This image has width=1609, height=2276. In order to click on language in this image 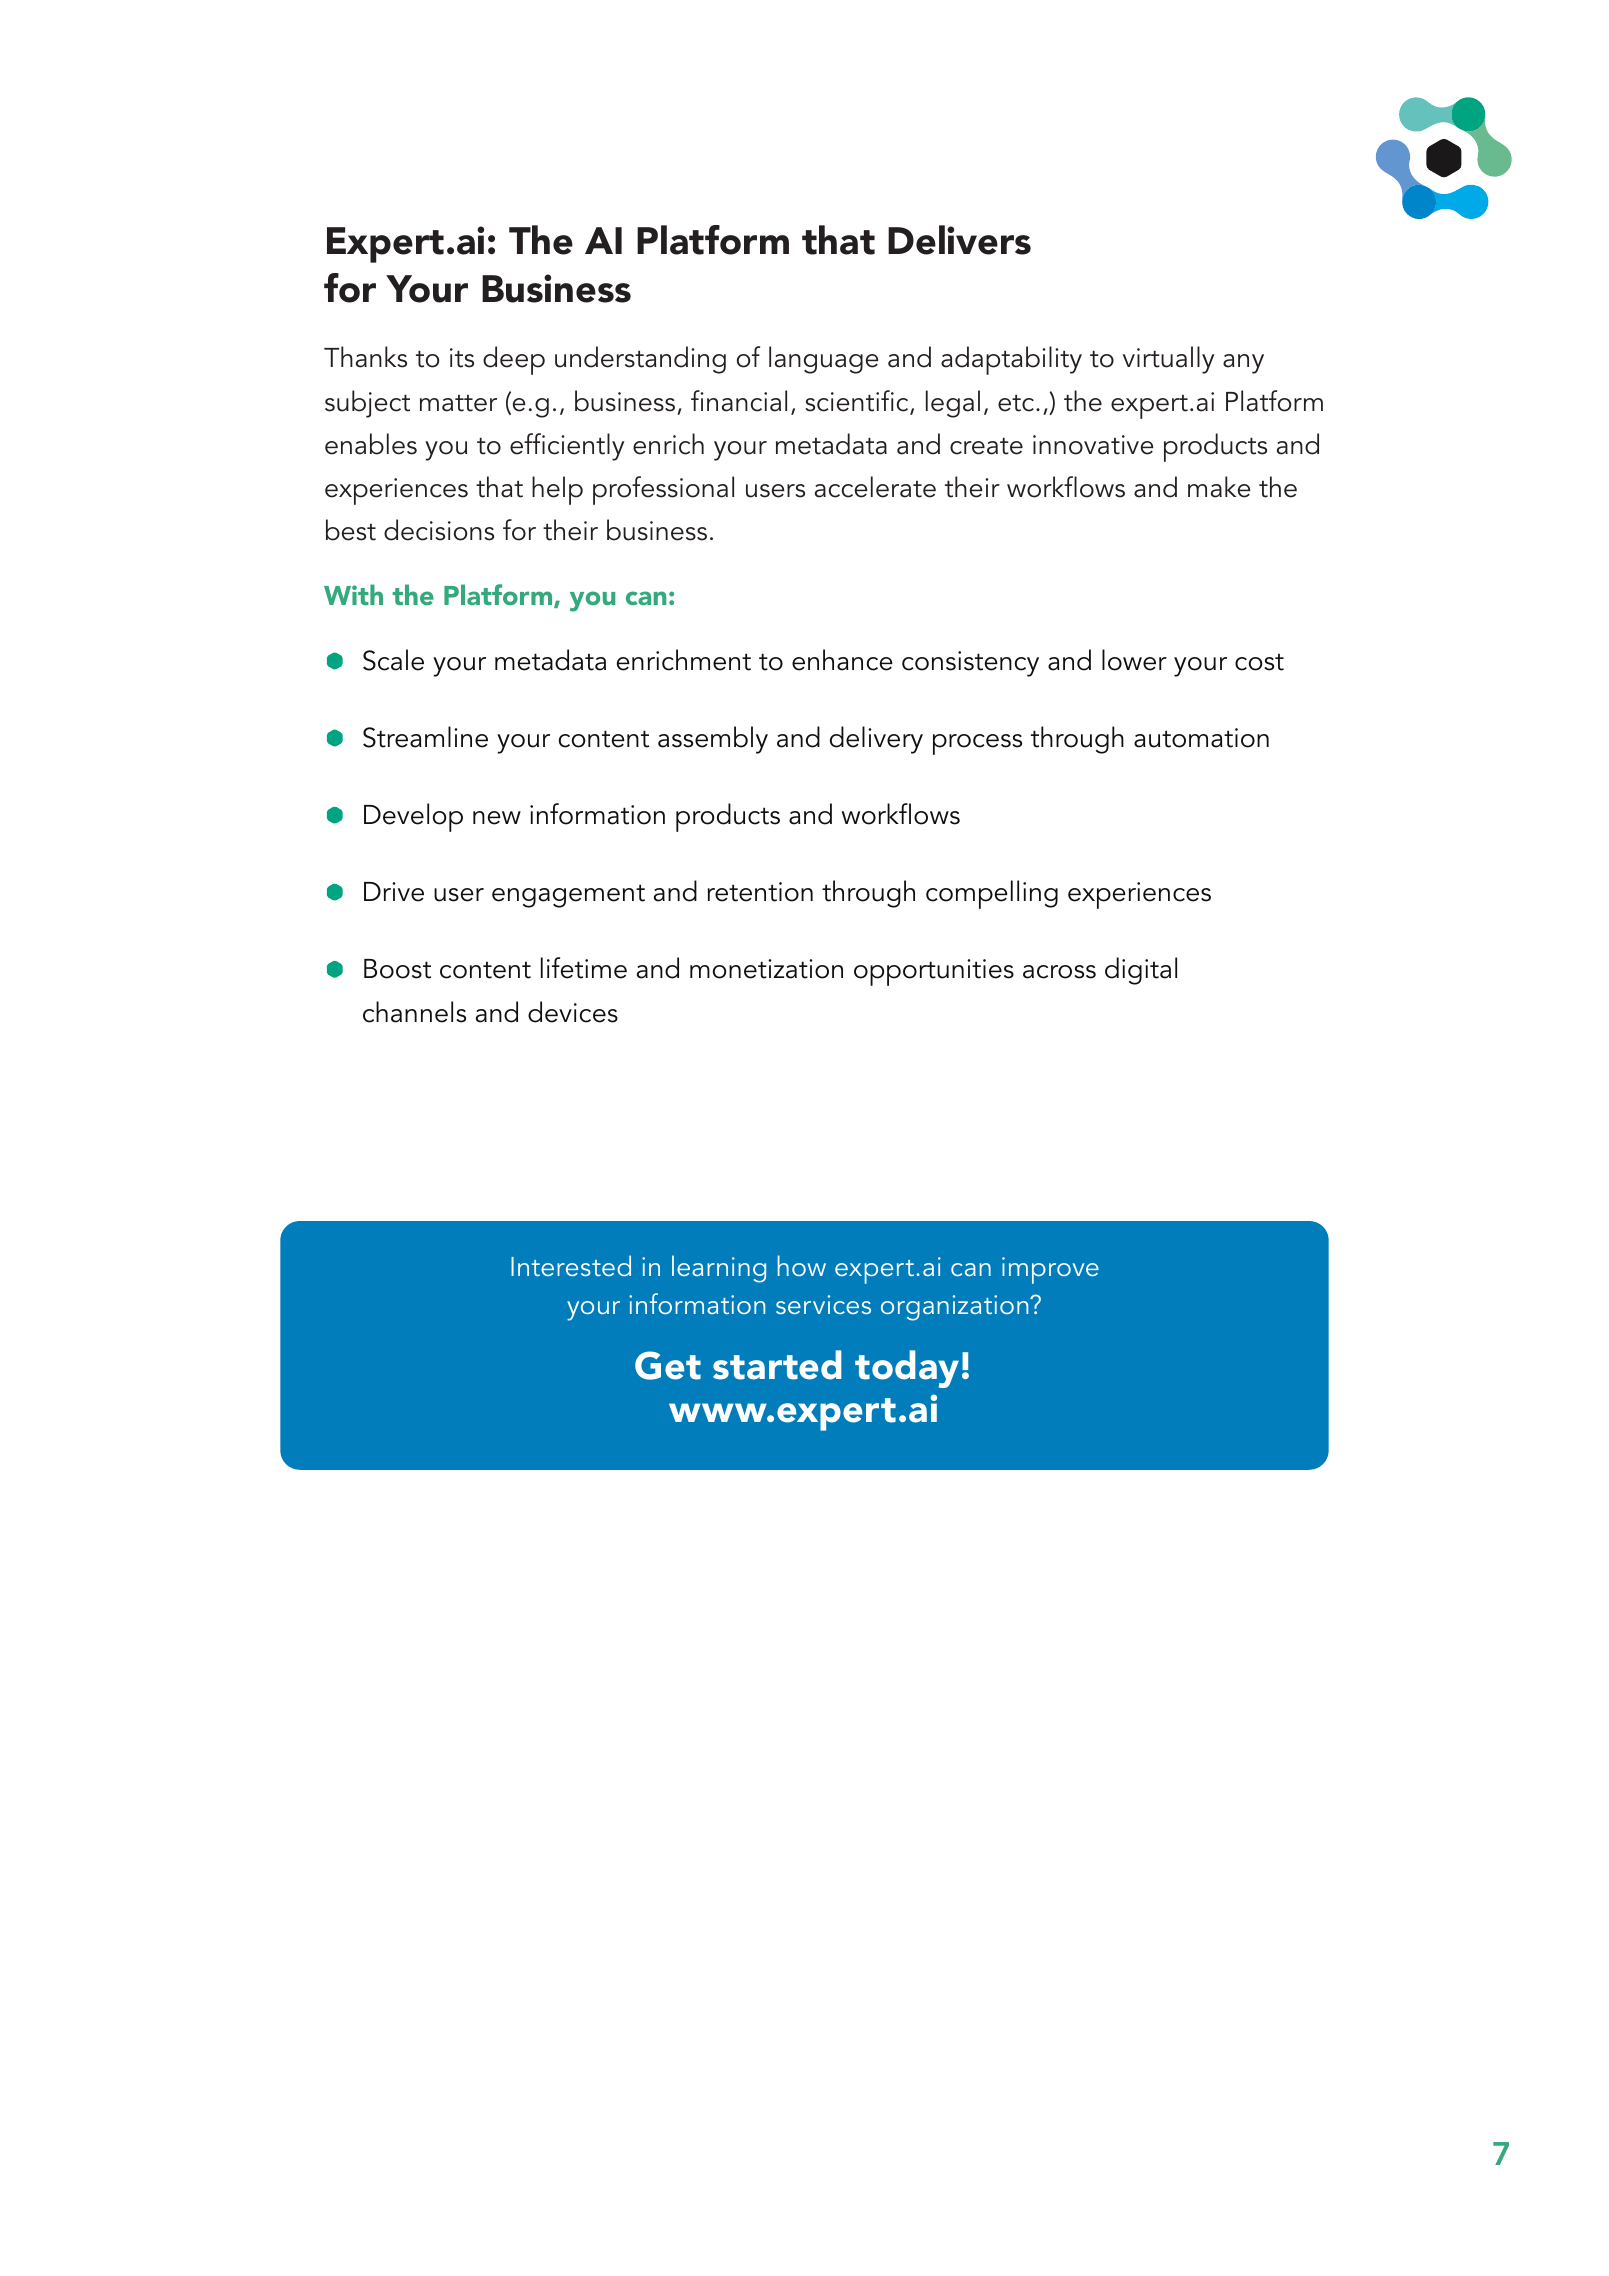, I will do `click(824, 360)`.
